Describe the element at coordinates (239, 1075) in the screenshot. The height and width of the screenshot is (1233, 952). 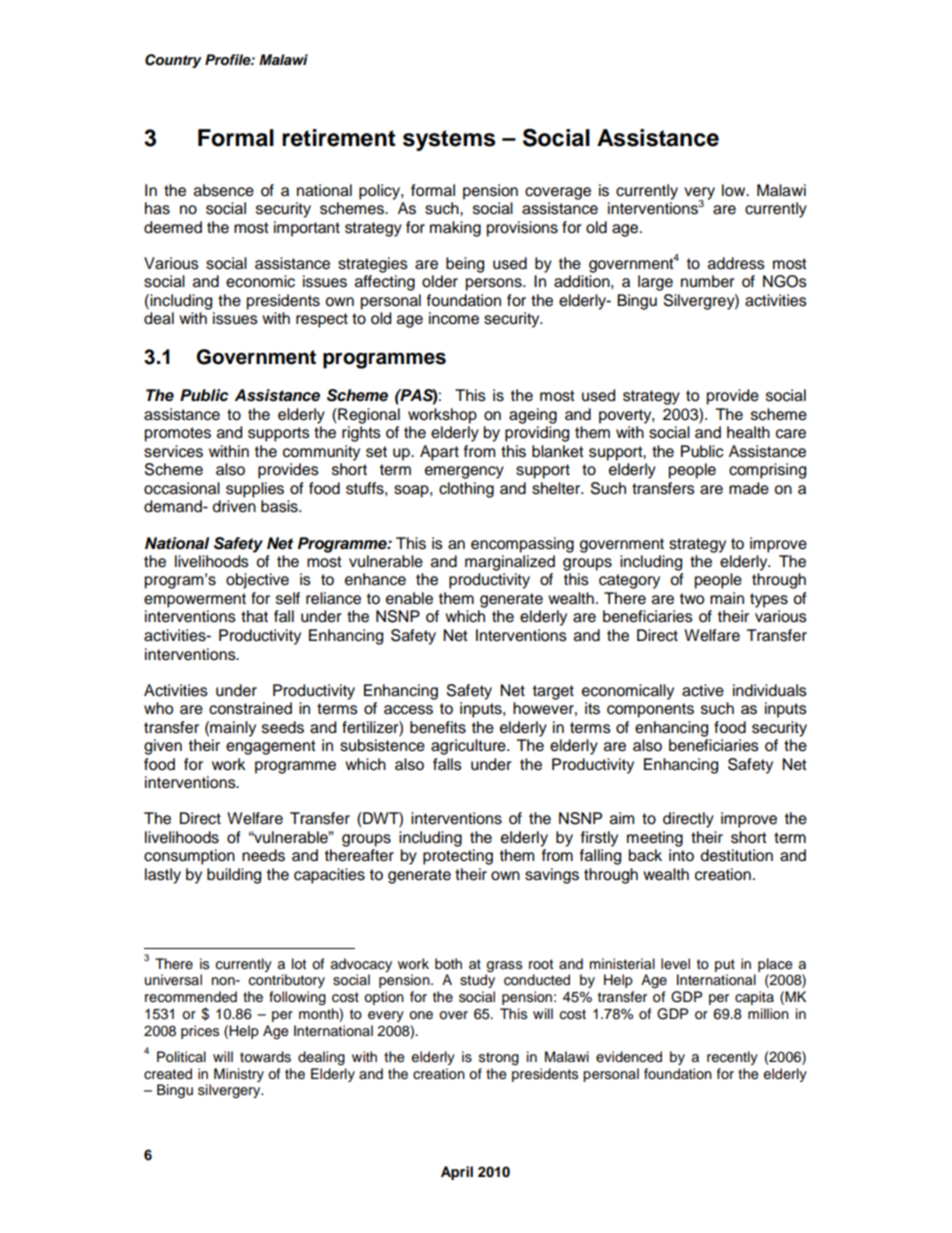
I see `Ministry` at that location.
